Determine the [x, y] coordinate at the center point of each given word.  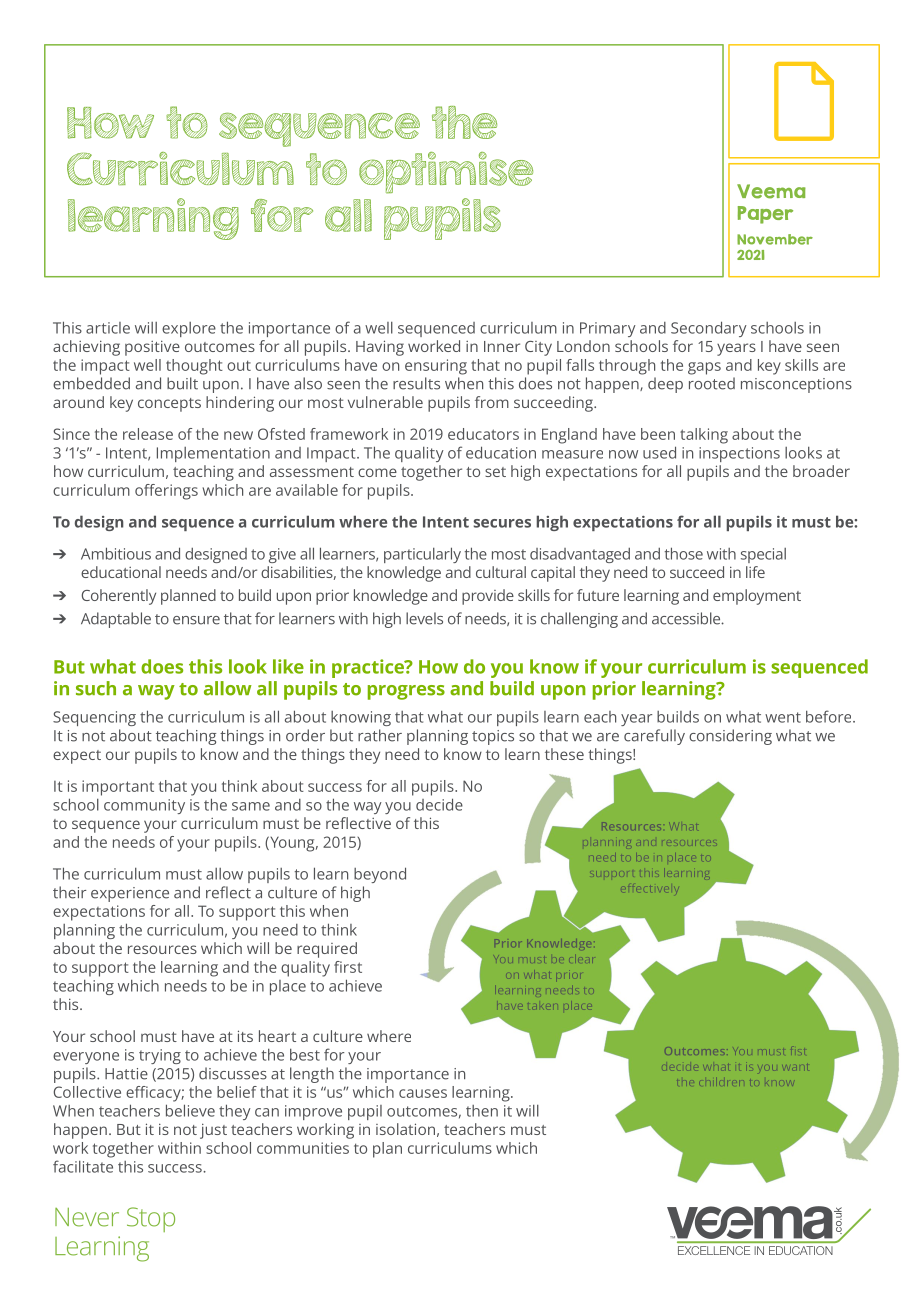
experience [130, 894]
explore [189, 329]
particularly [422, 555]
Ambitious [116, 553]
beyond [380, 875]
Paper [765, 215]
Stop [151, 1219]
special [763, 555]
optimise [446, 173]
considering [730, 737]
